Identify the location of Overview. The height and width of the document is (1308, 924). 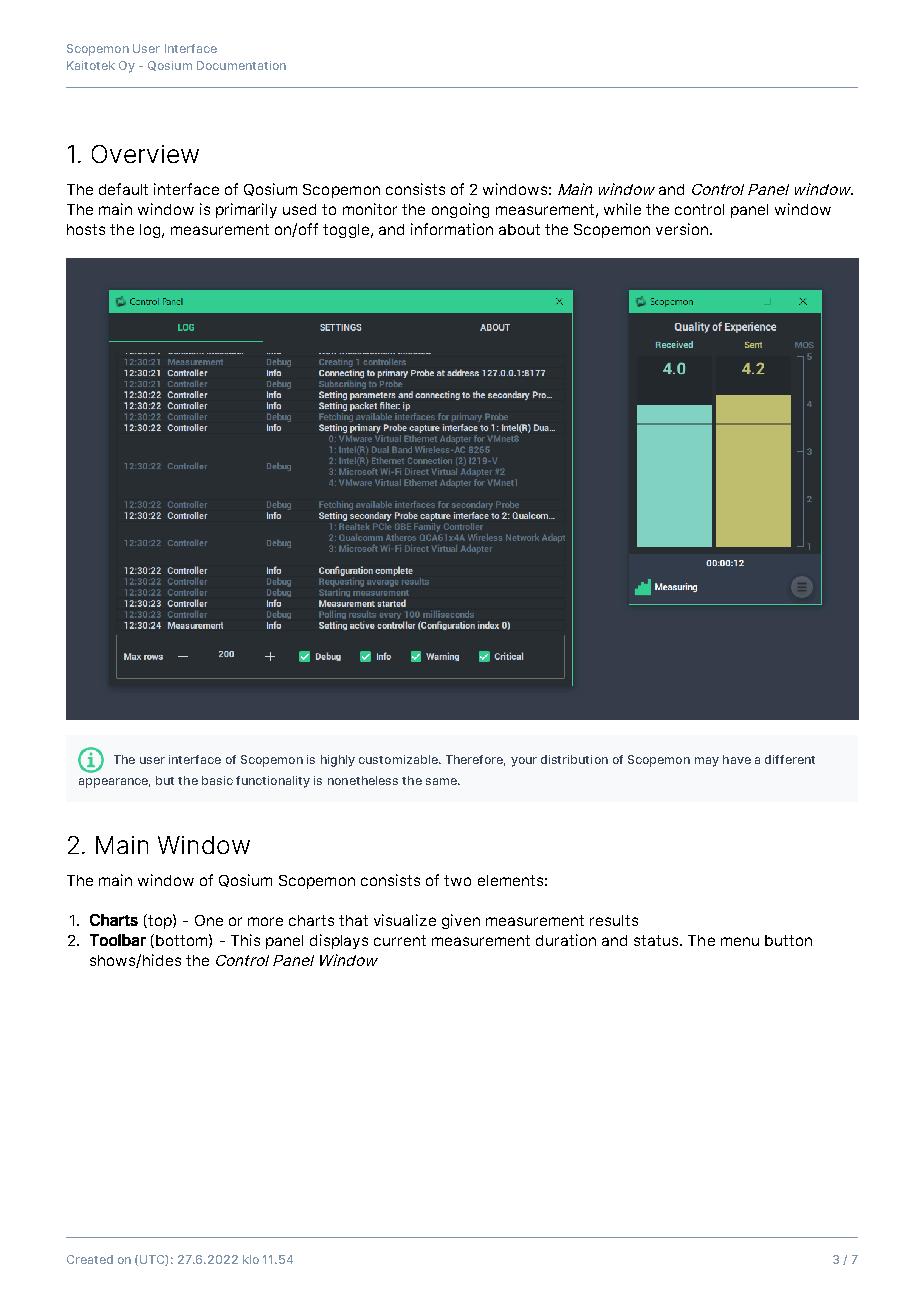
(145, 154).
